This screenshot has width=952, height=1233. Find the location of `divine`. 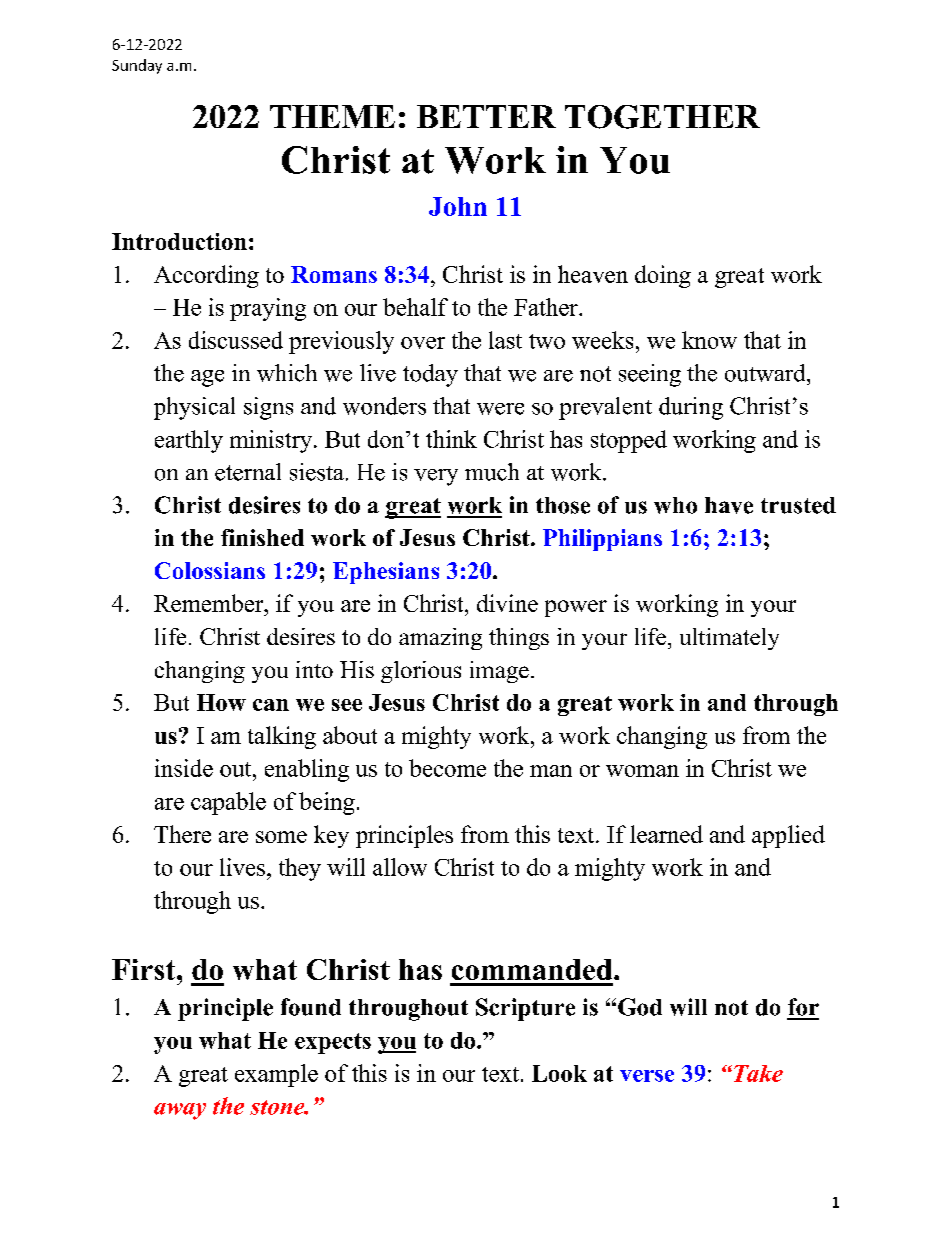

divine is located at coordinates (507, 603).
